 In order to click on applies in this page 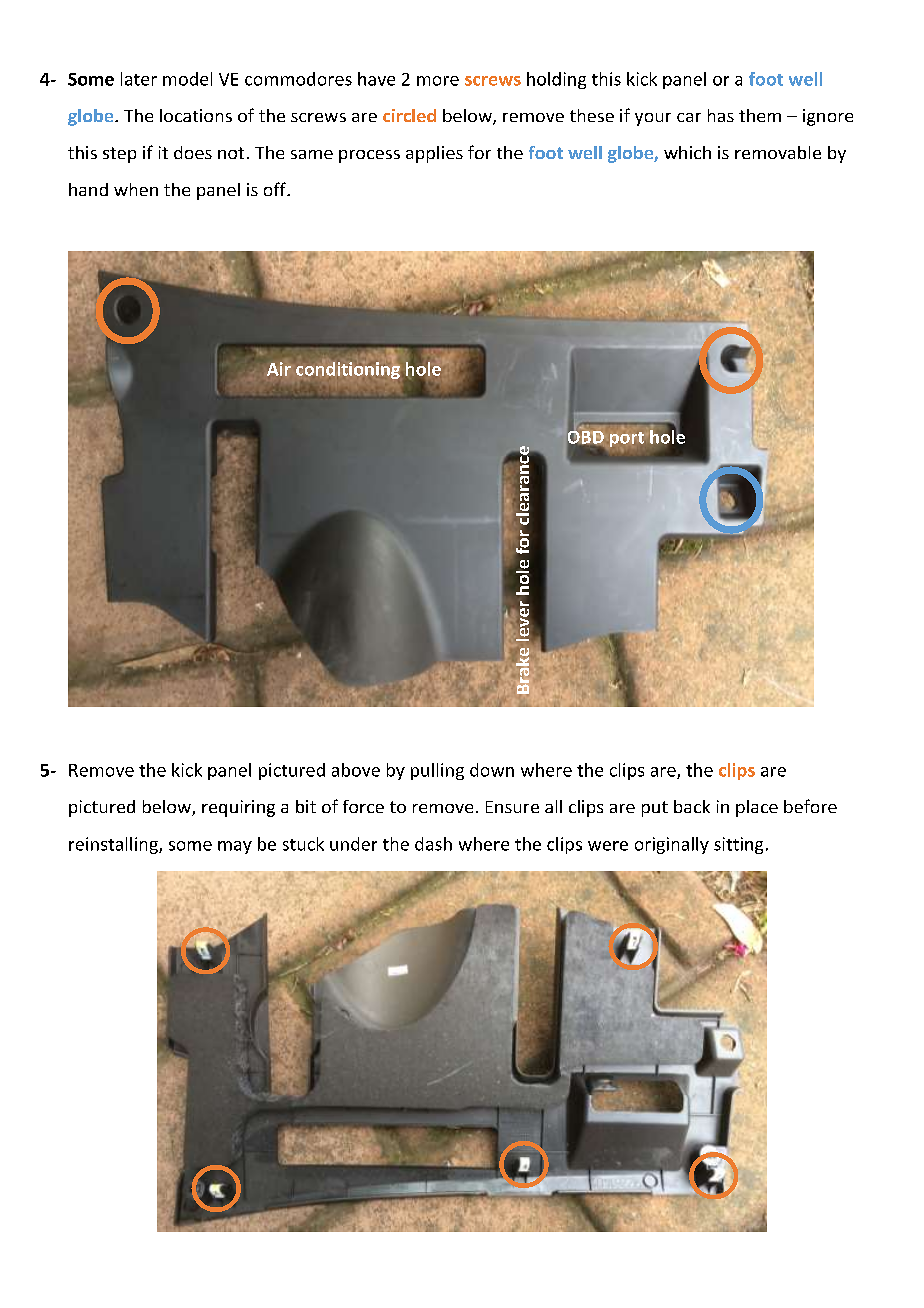, I will do `click(434, 154)`.
